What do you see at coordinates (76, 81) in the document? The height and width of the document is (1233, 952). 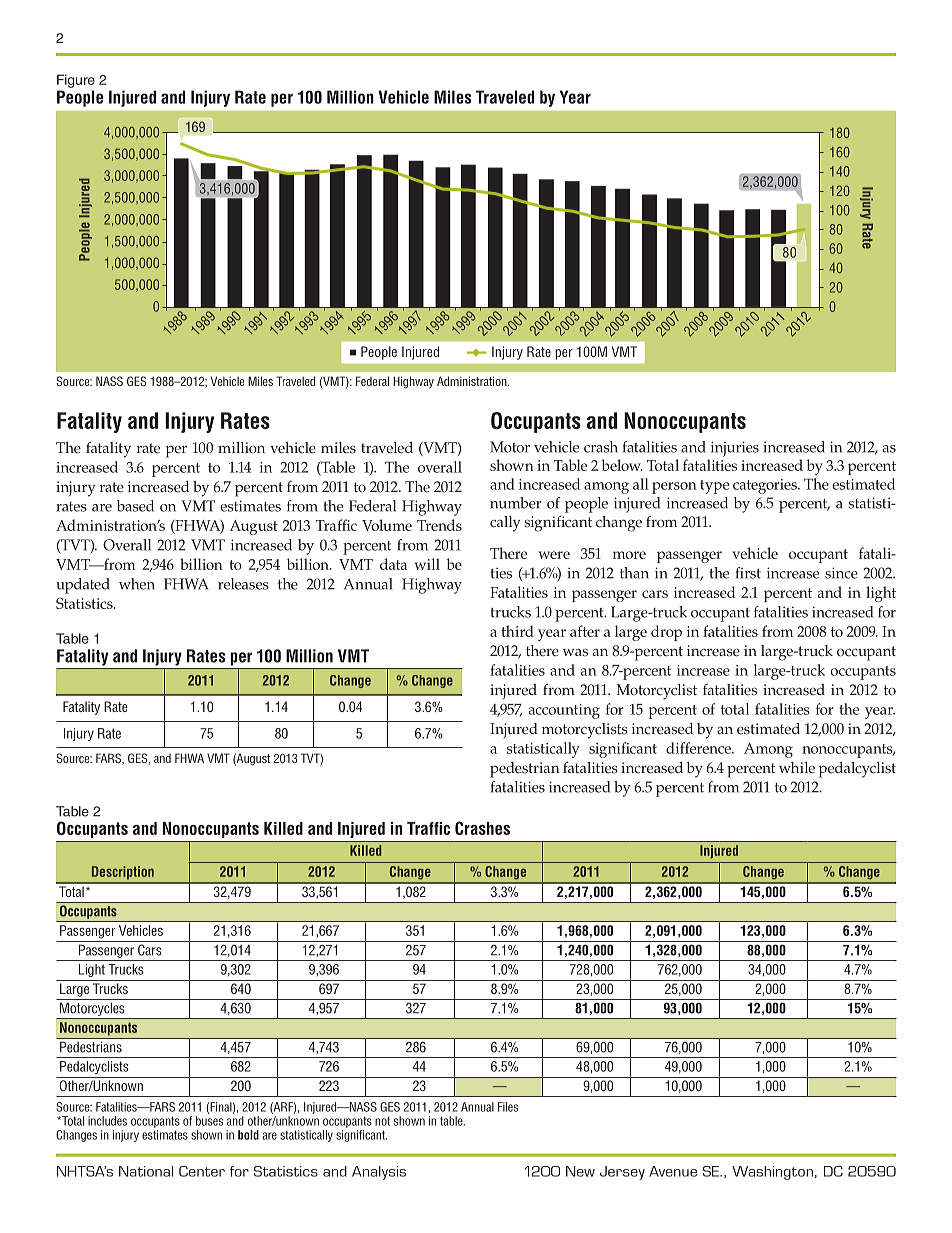 I see `Figure` at bounding box center [76, 81].
